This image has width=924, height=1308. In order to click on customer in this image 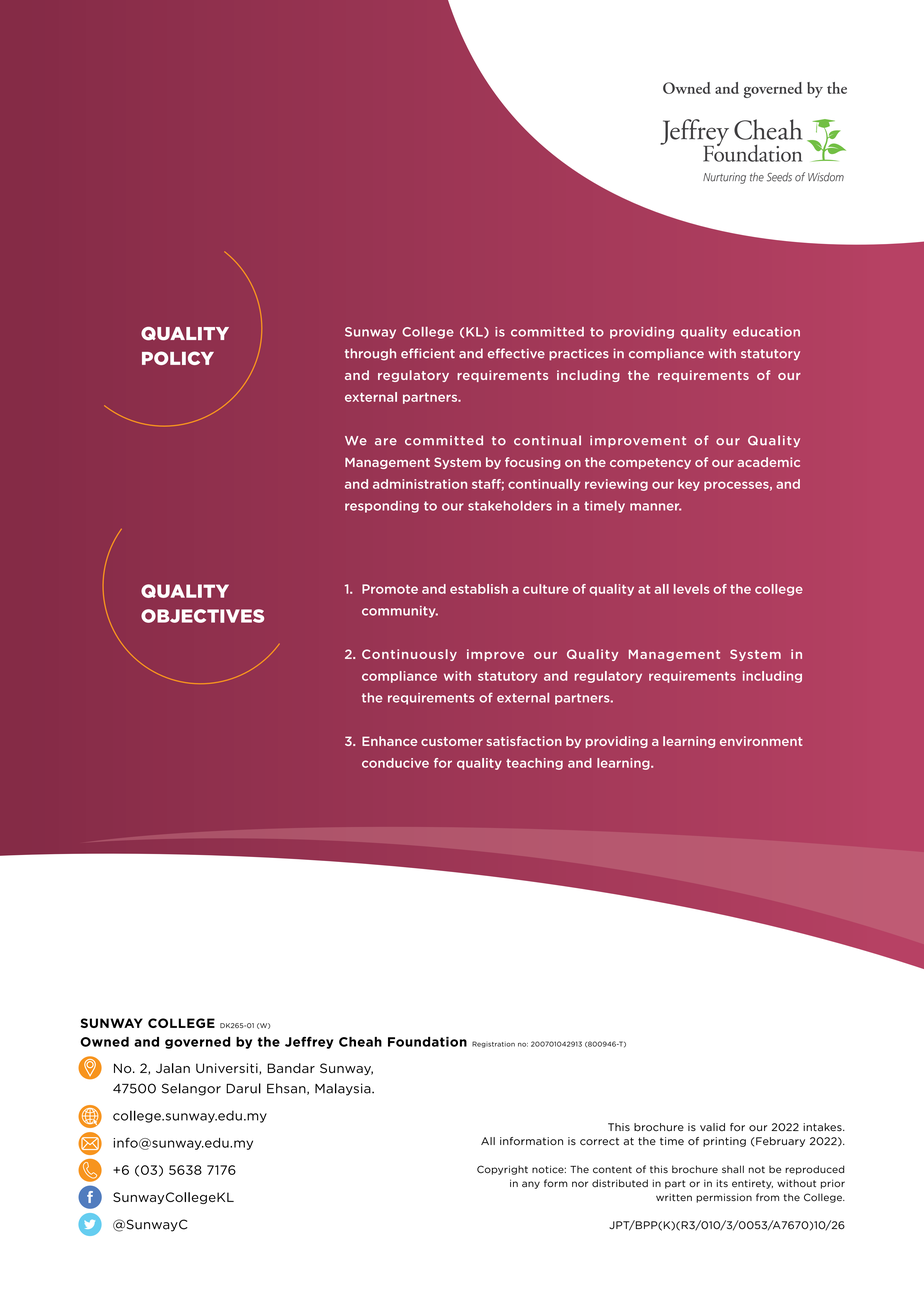, I will do `click(452, 741)`.
